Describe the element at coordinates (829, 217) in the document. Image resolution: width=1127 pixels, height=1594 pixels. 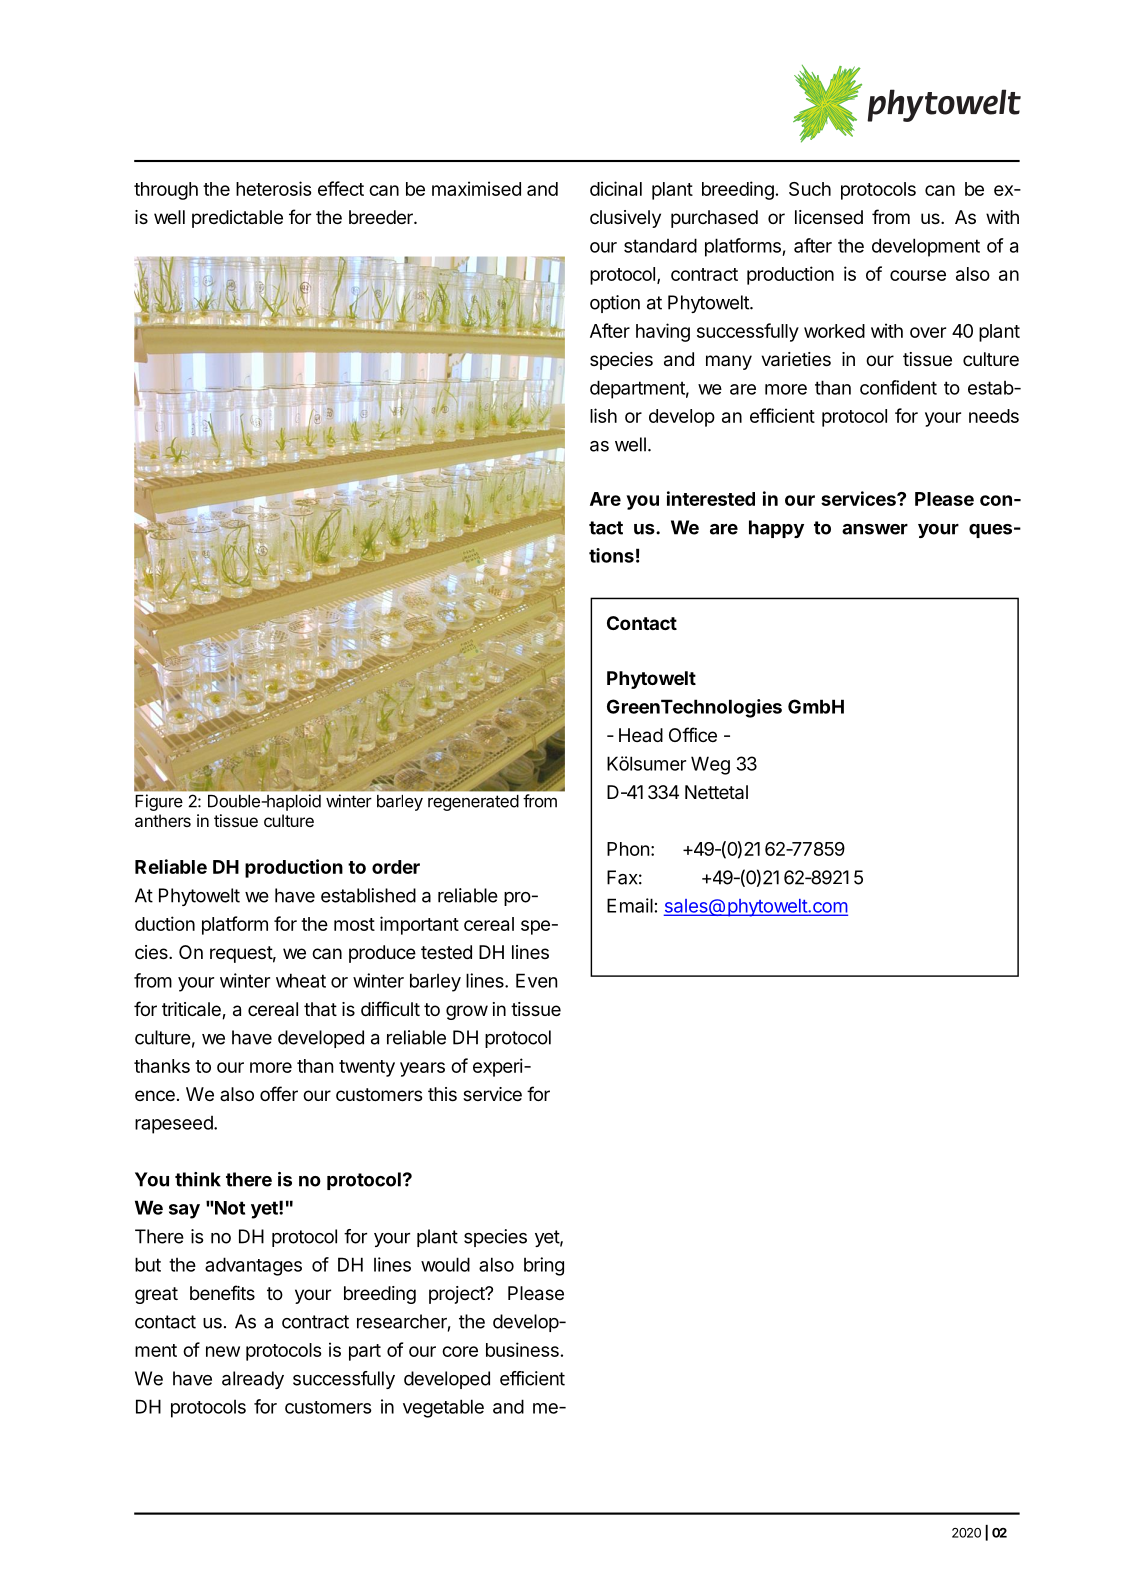
I see `licensed` at that location.
